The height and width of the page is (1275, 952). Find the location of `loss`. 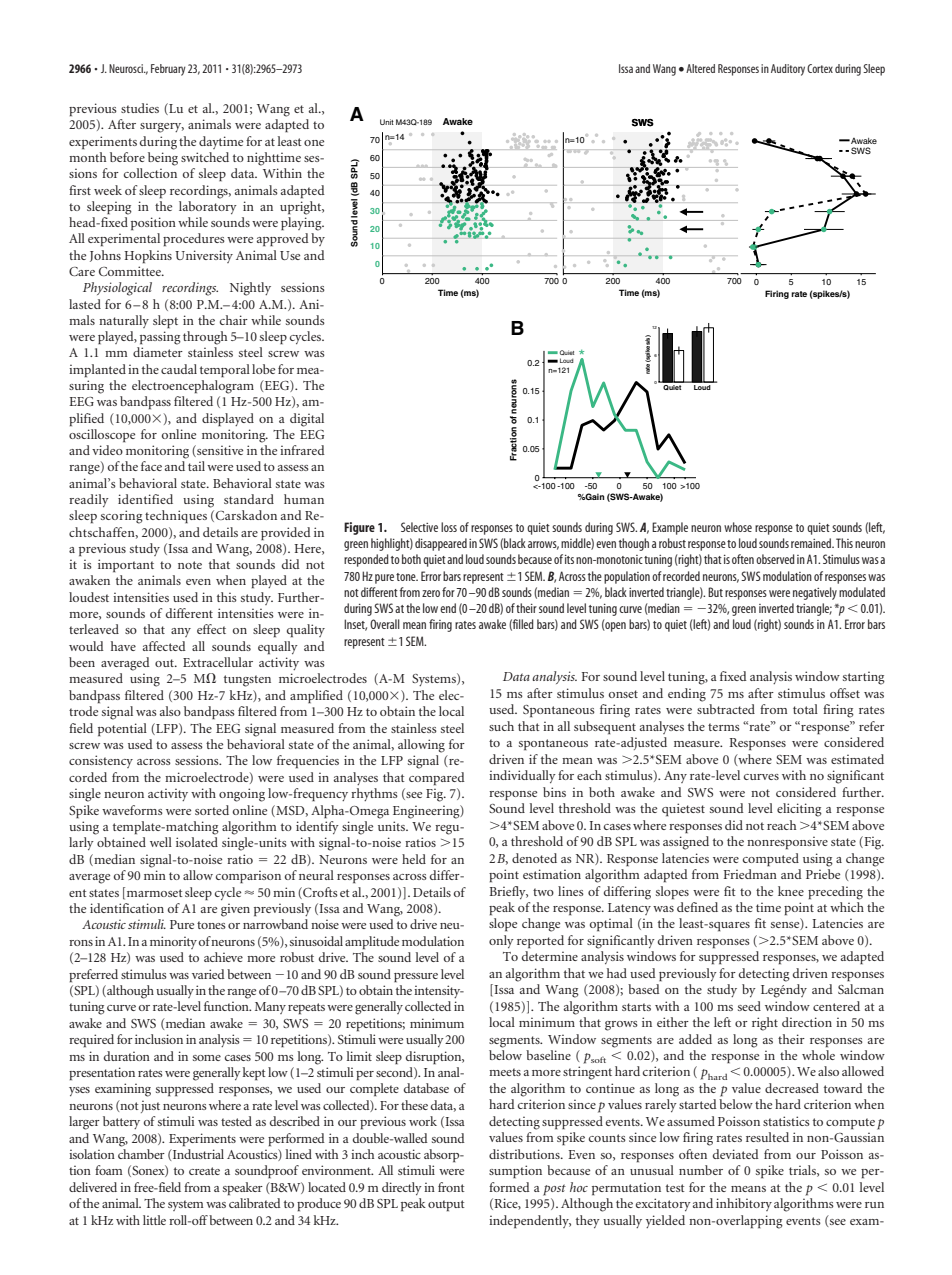

loss is located at coordinates (449, 527).
